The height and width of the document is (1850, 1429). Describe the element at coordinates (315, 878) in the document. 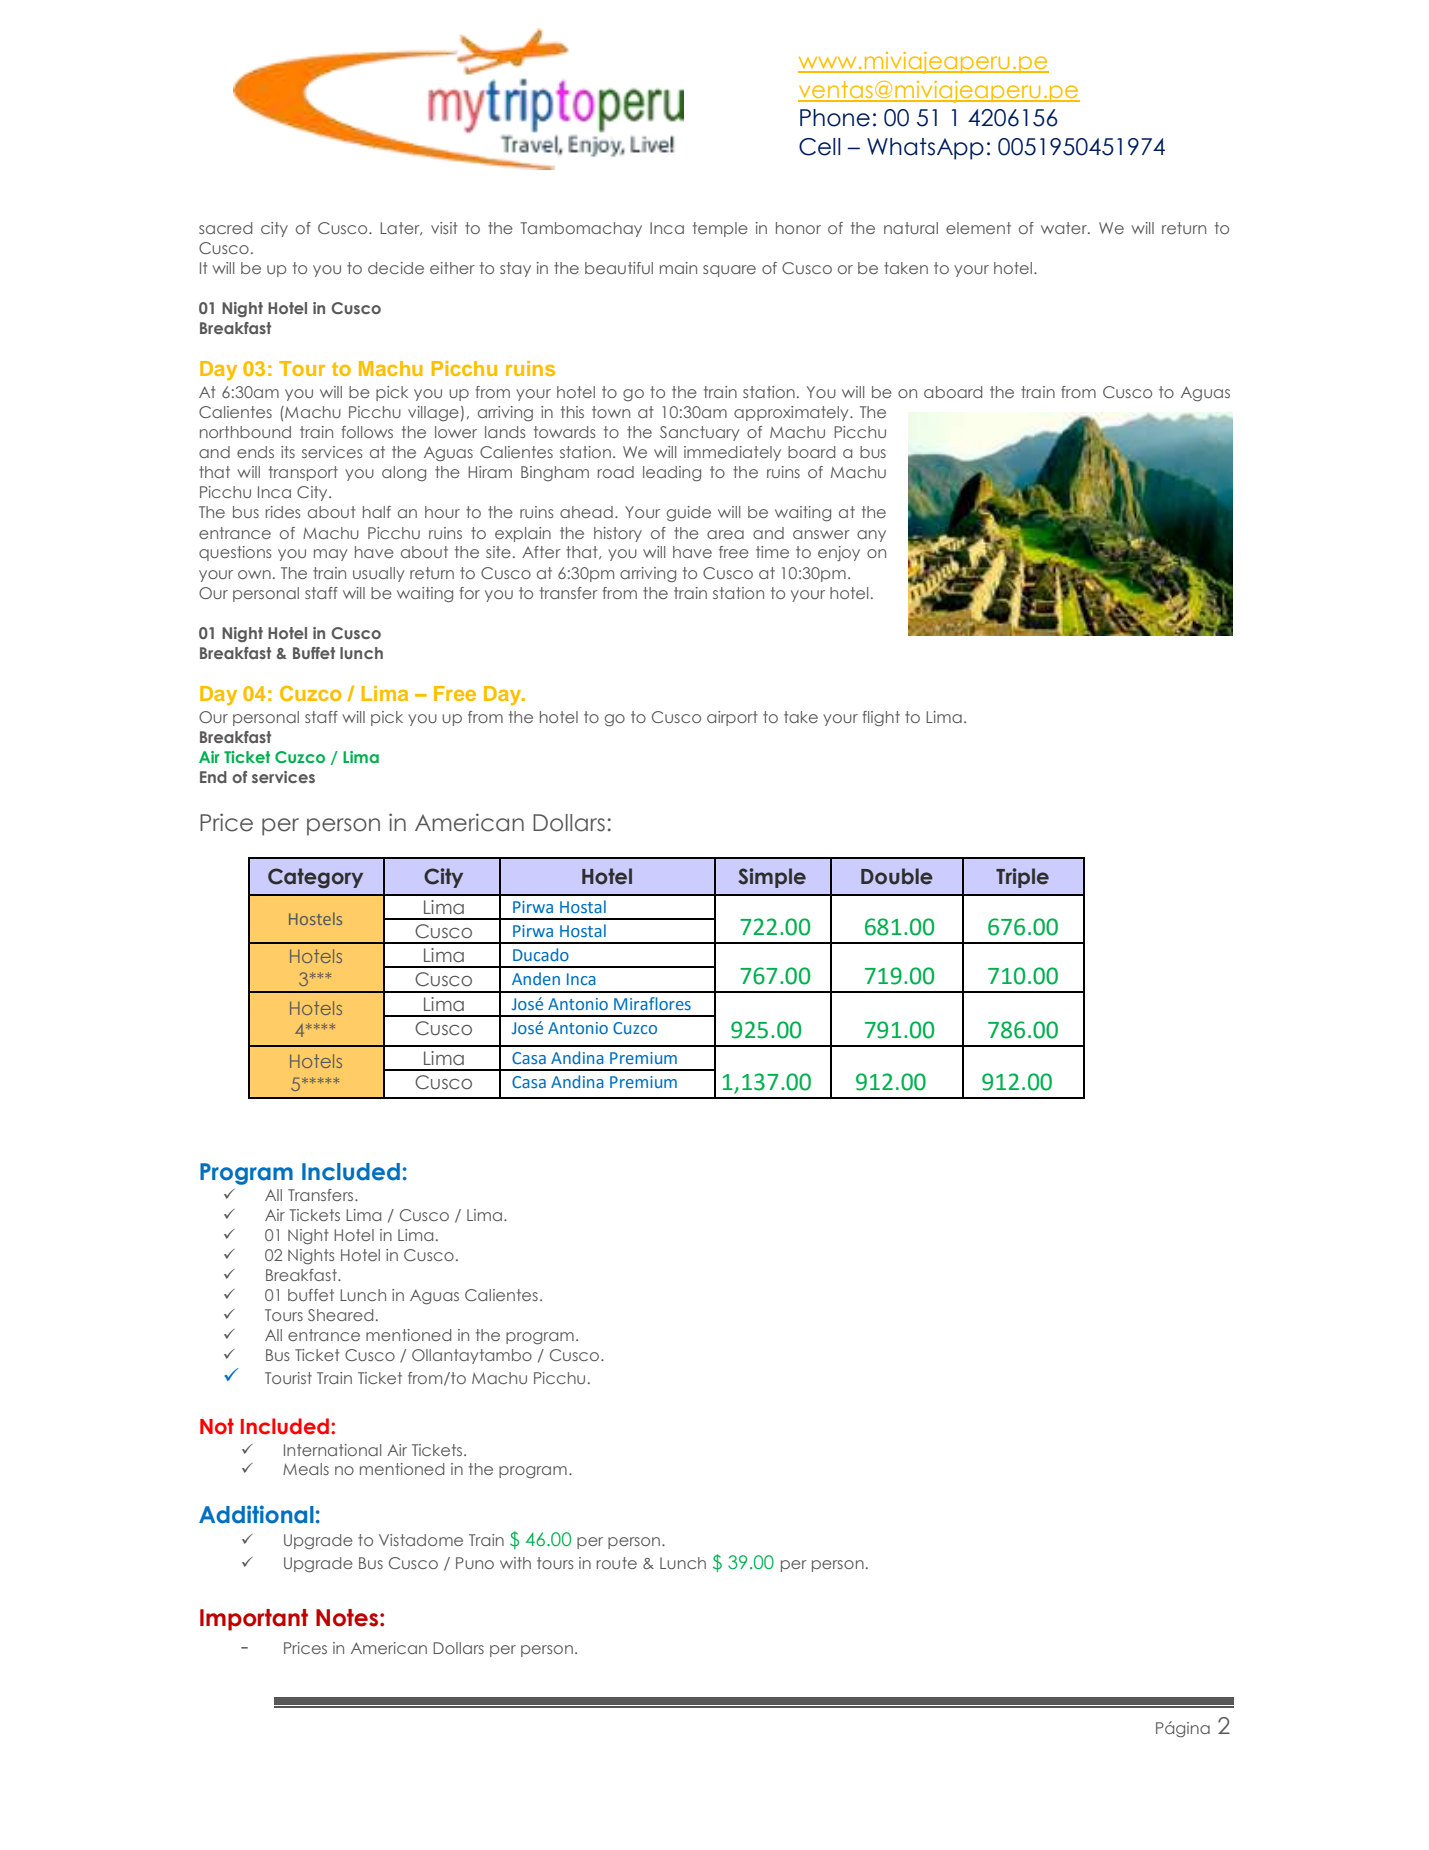

I see `Category` at that location.
